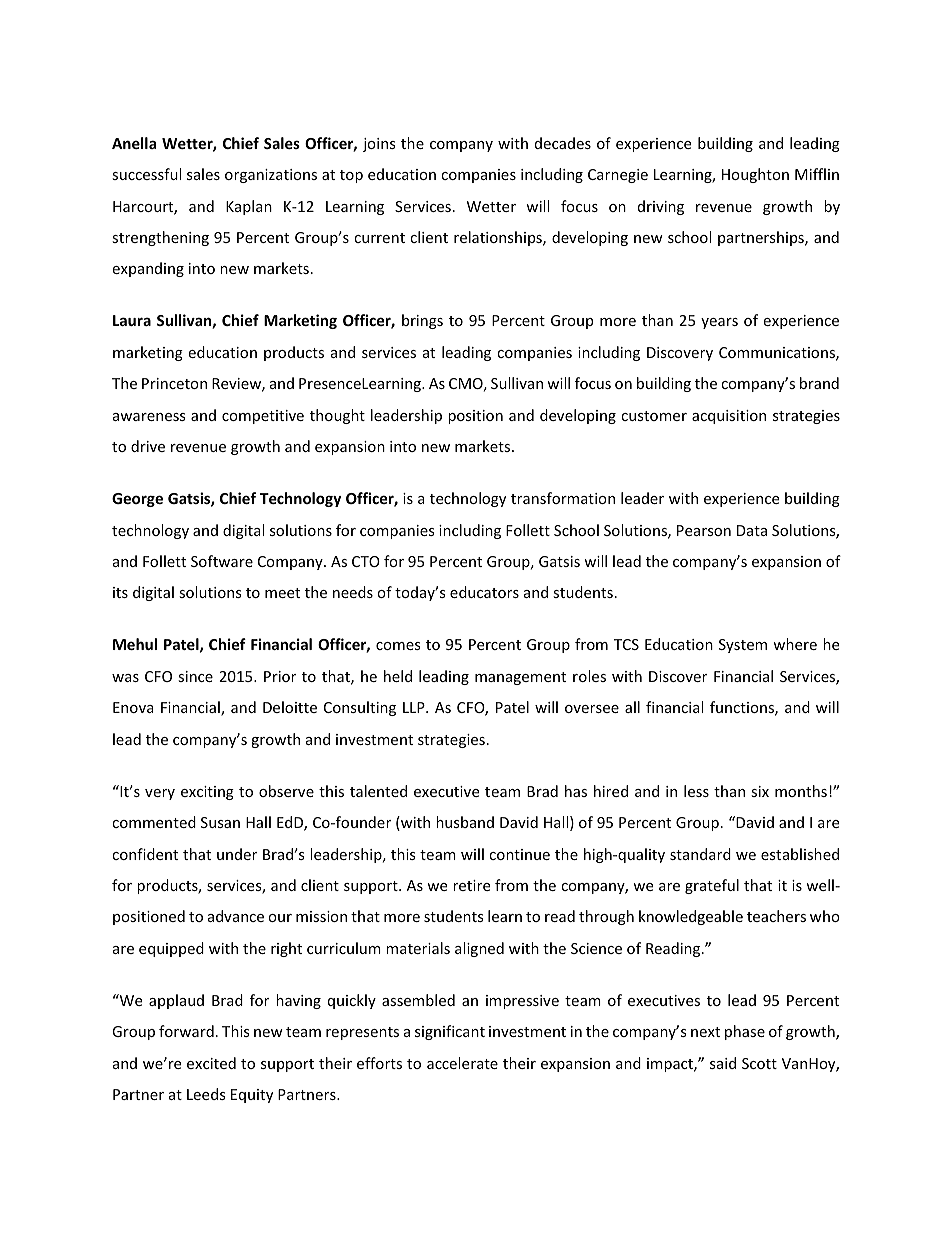 The height and width of the screenshot is (1233, 952). Describe the element at coordinates (563, 143) in the screenshot. I see `decades` at that location.
